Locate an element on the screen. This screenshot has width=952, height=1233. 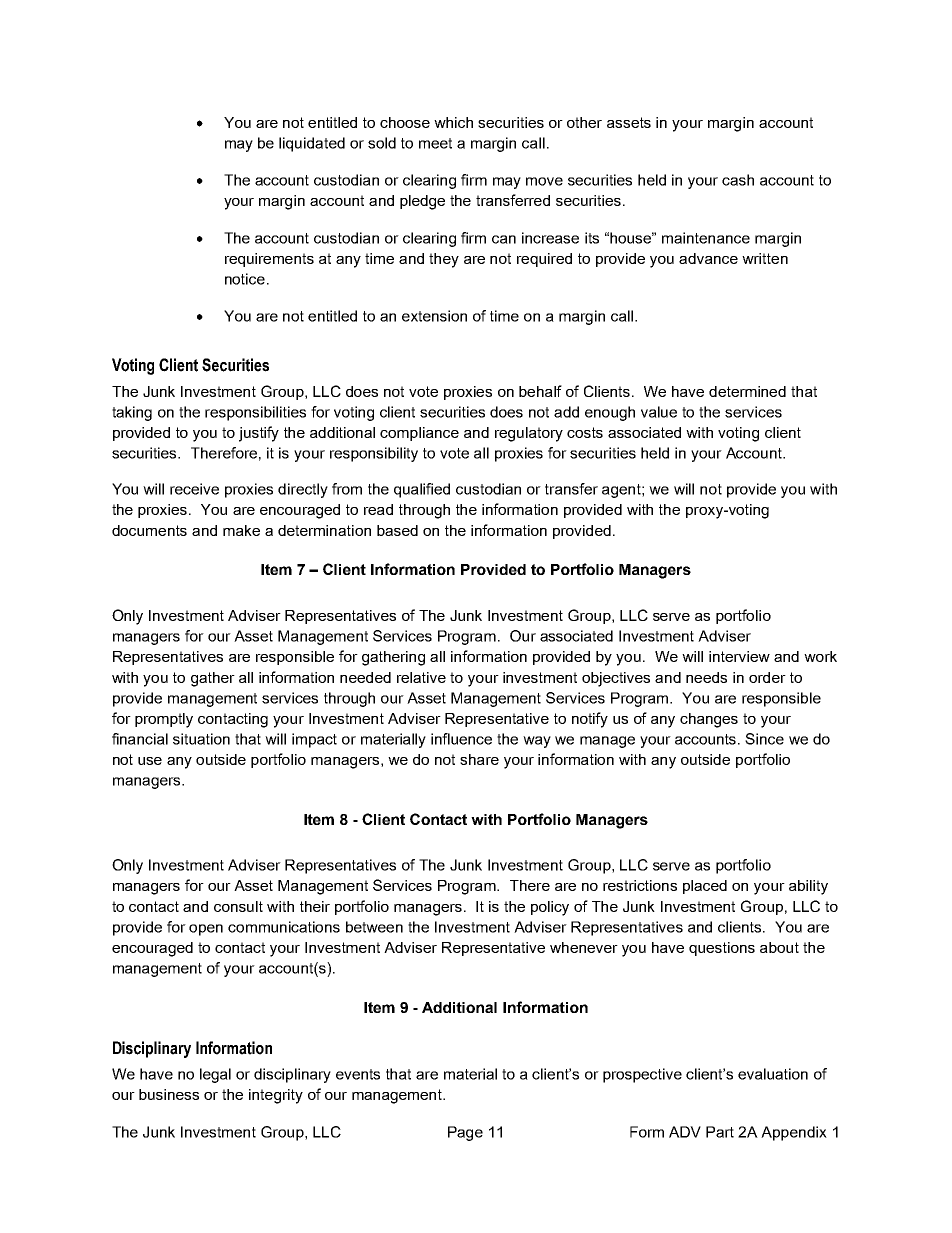
liquidated is located at coordinates (312, 144).
